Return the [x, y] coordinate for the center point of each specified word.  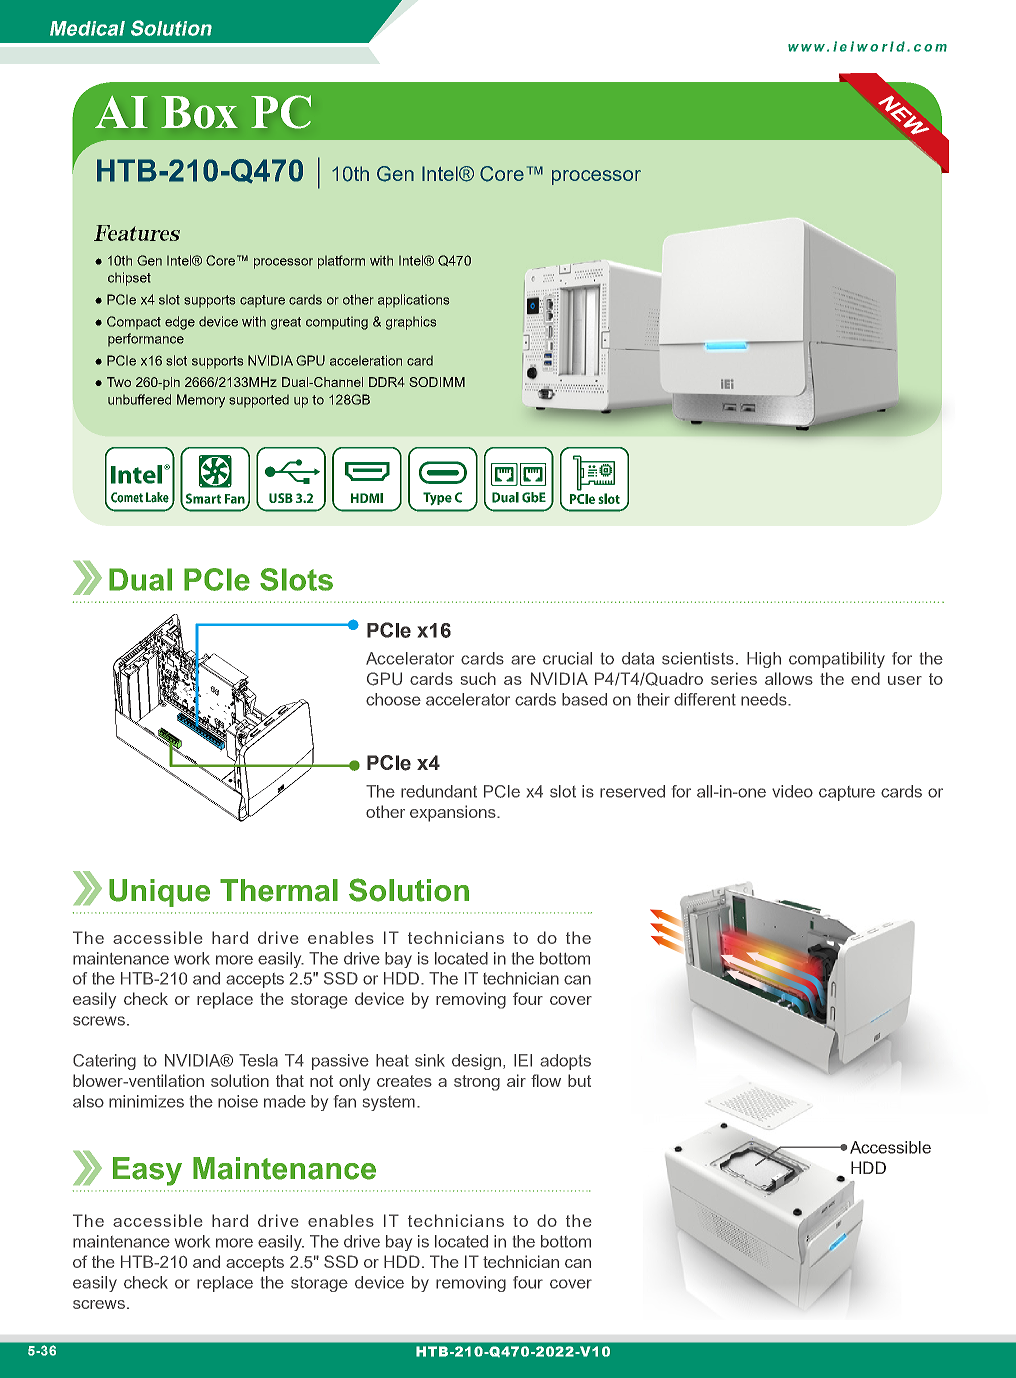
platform [341, 262]
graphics [411, 323]
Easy [147, 1171]
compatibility [837, 660]
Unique [159, 893]
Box [199, 112]
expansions [454, 813]
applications [414, 301]
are [523, 660]
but [579, 1080]
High [764, 660]
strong [477, 1083]
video [792, 791]
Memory [201, 401]
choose [393, 699]
